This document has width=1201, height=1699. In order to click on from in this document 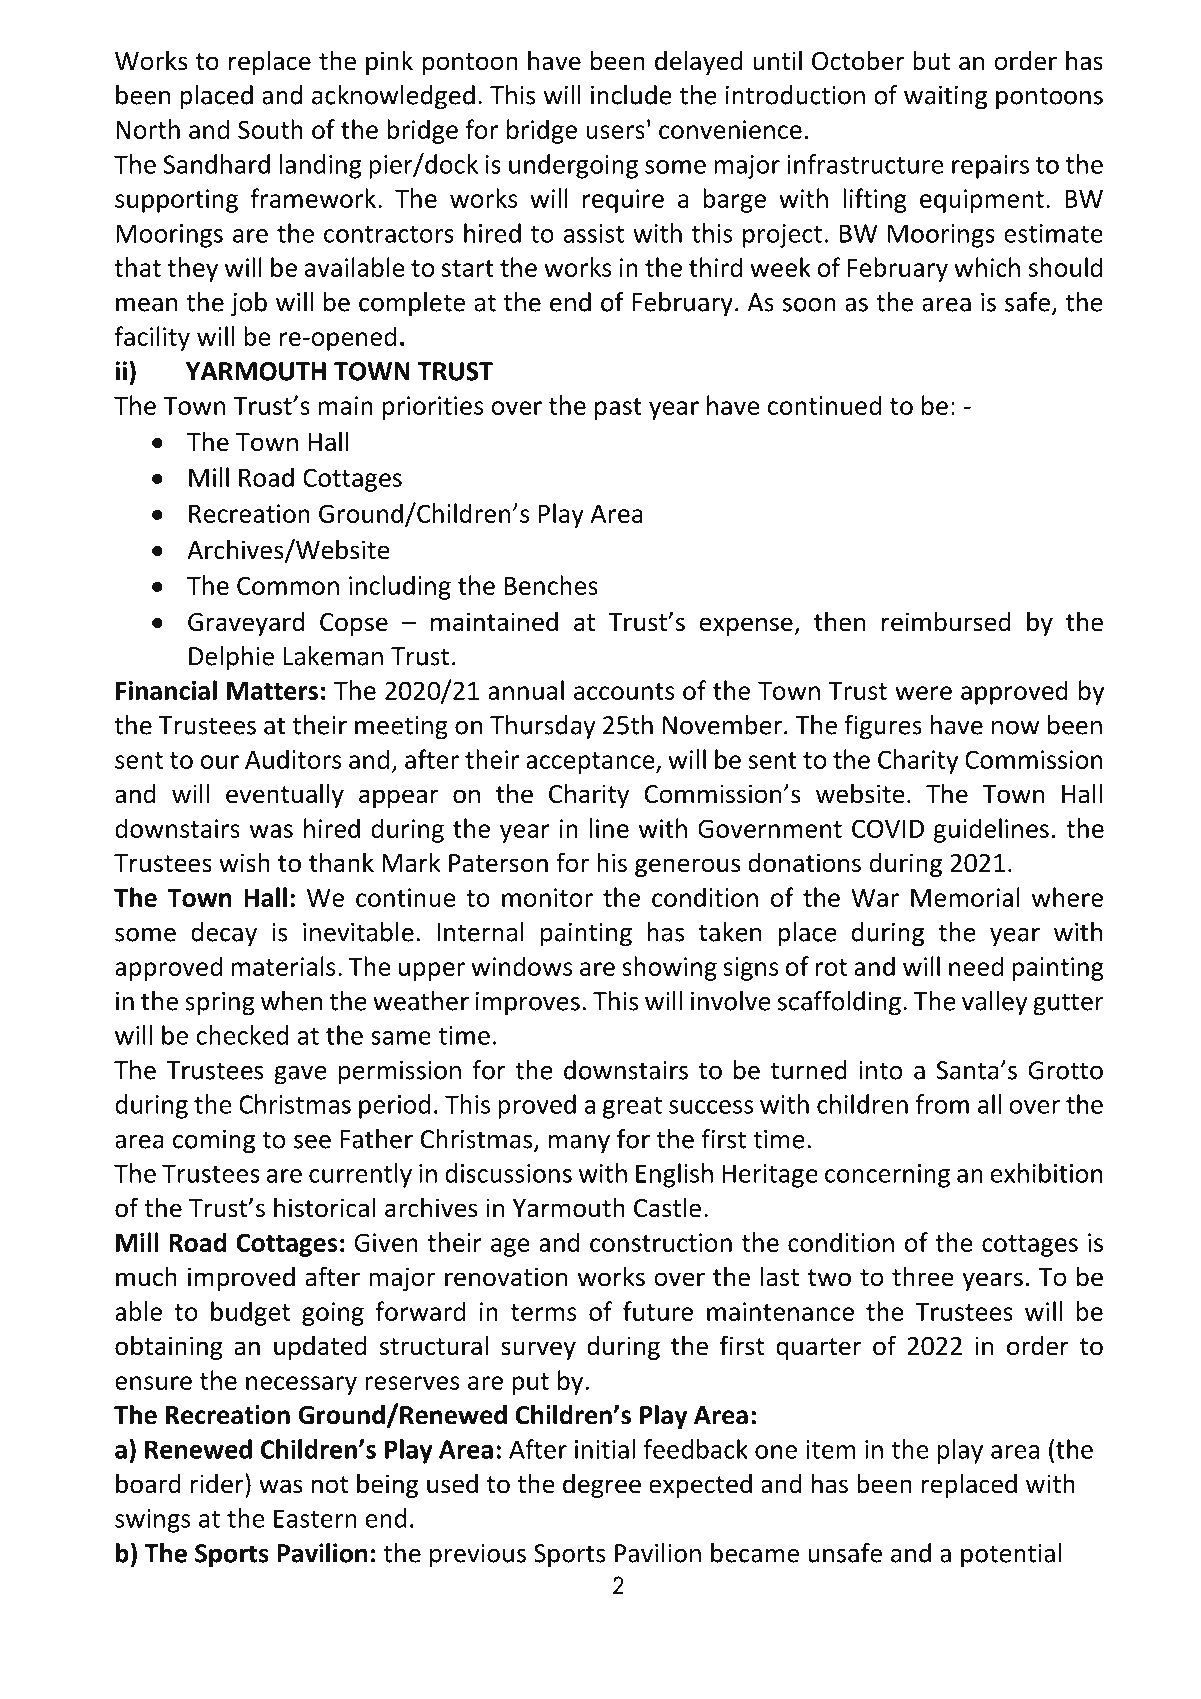, I will do `click(942, 1104)`.
